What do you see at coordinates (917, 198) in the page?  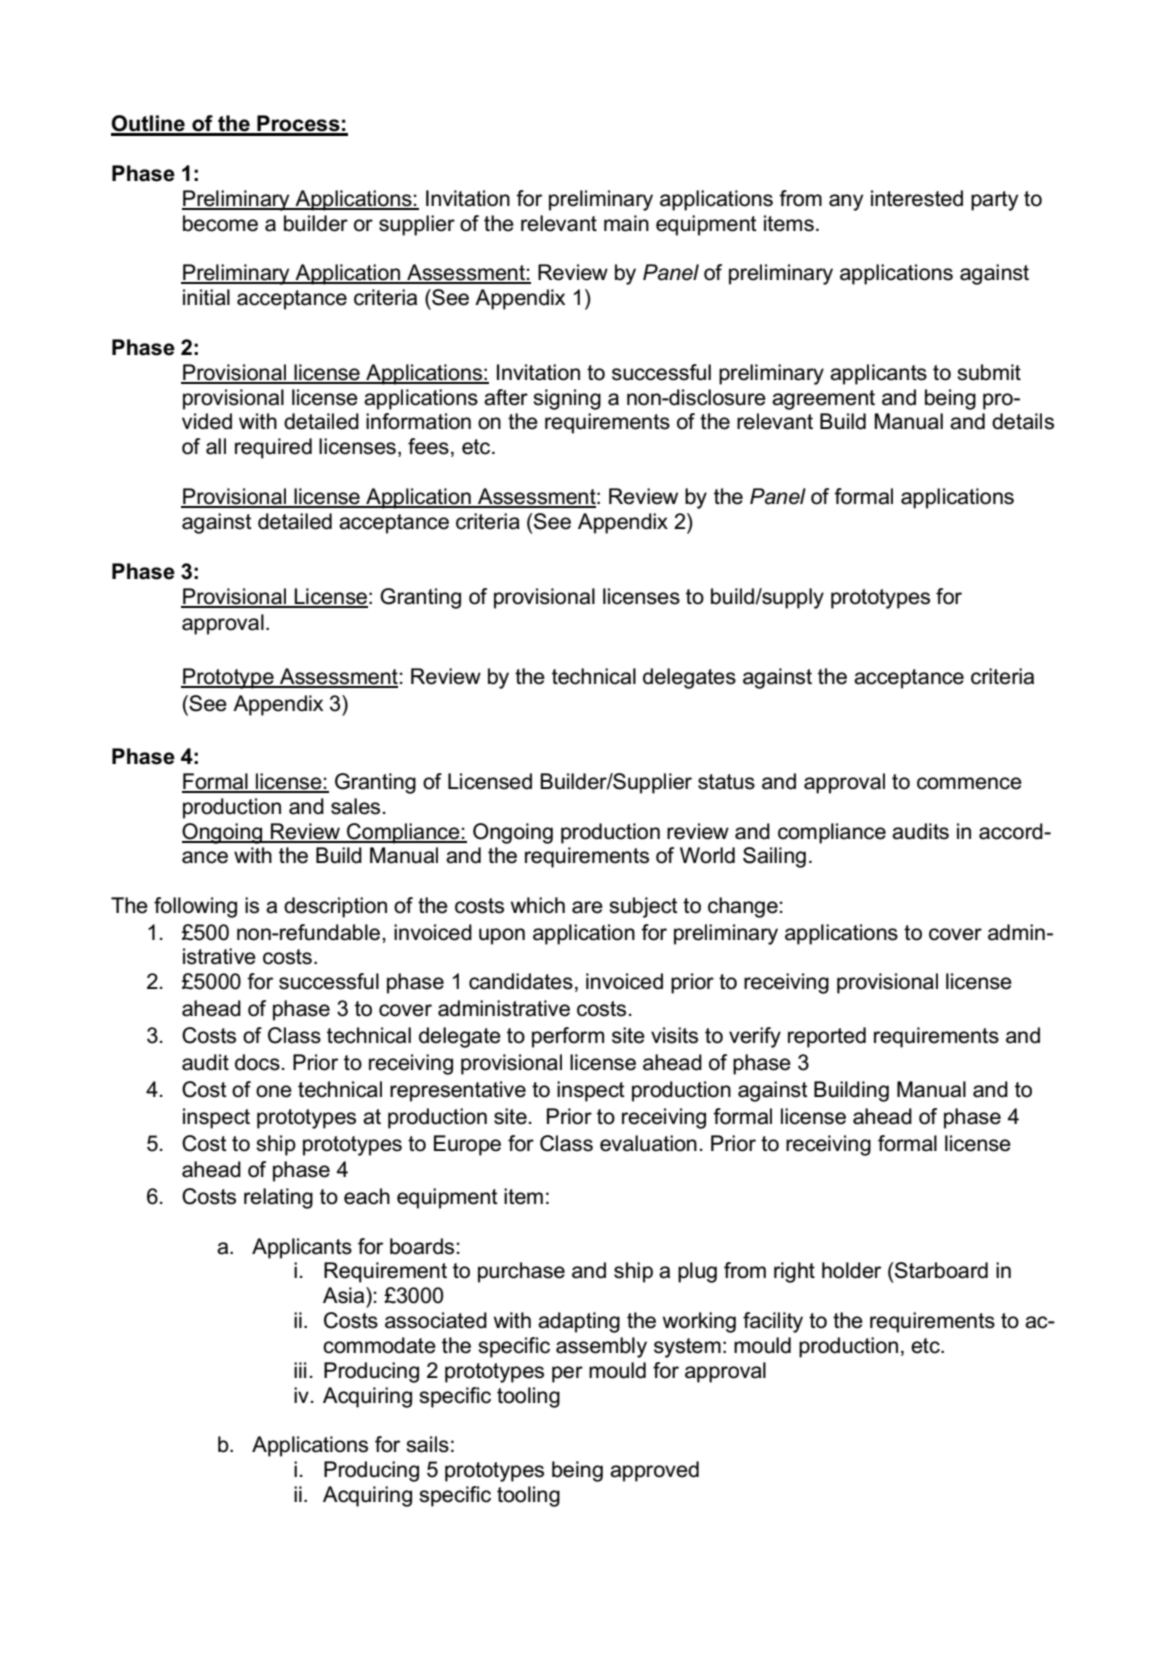 I see `interested` at bounding box center [917, 198].
